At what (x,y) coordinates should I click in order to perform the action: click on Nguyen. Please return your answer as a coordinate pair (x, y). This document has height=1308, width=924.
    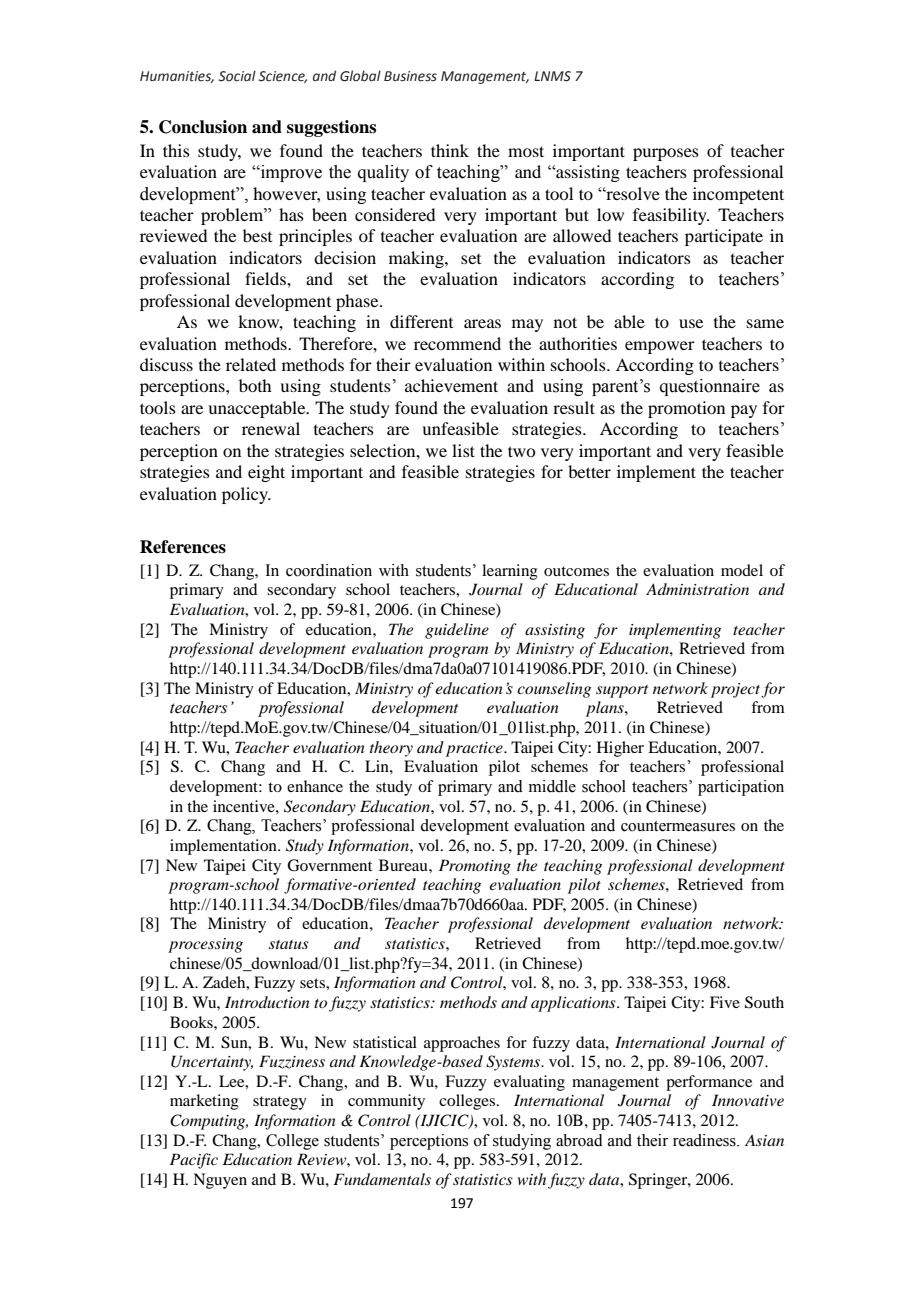
    Looking at the image, I should click on (220, 1181).
